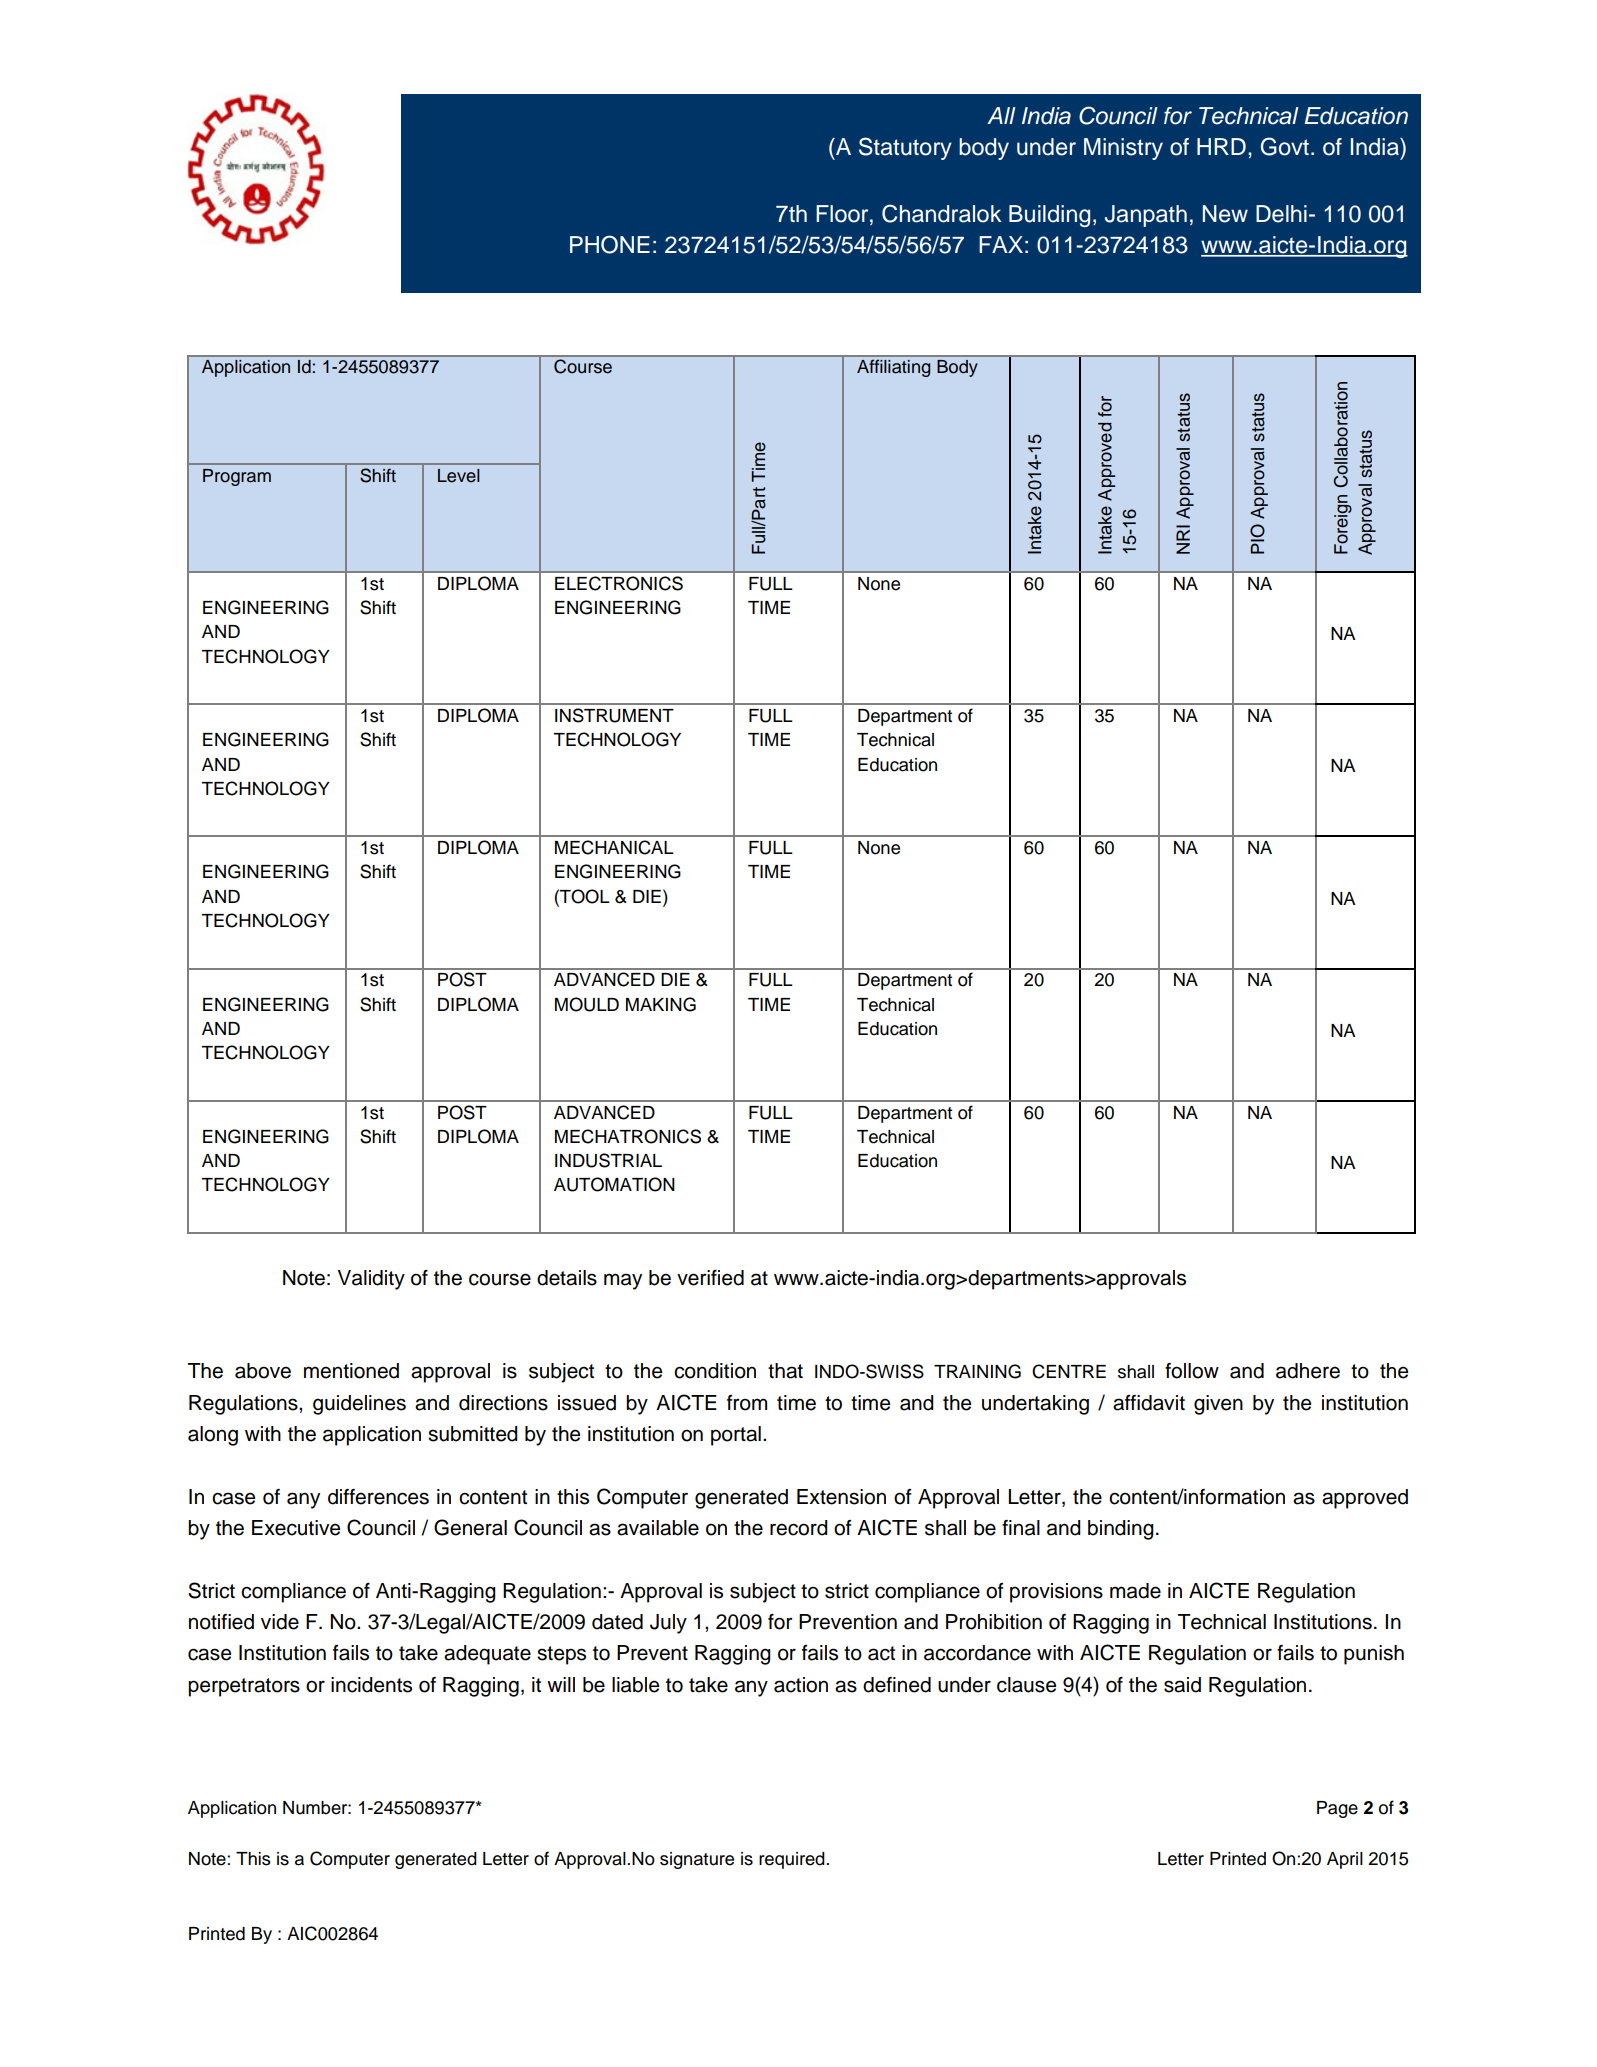 This screenshot has height=2067, width=1597. I want to click on ELECTRONICS, so click(619, 583).
